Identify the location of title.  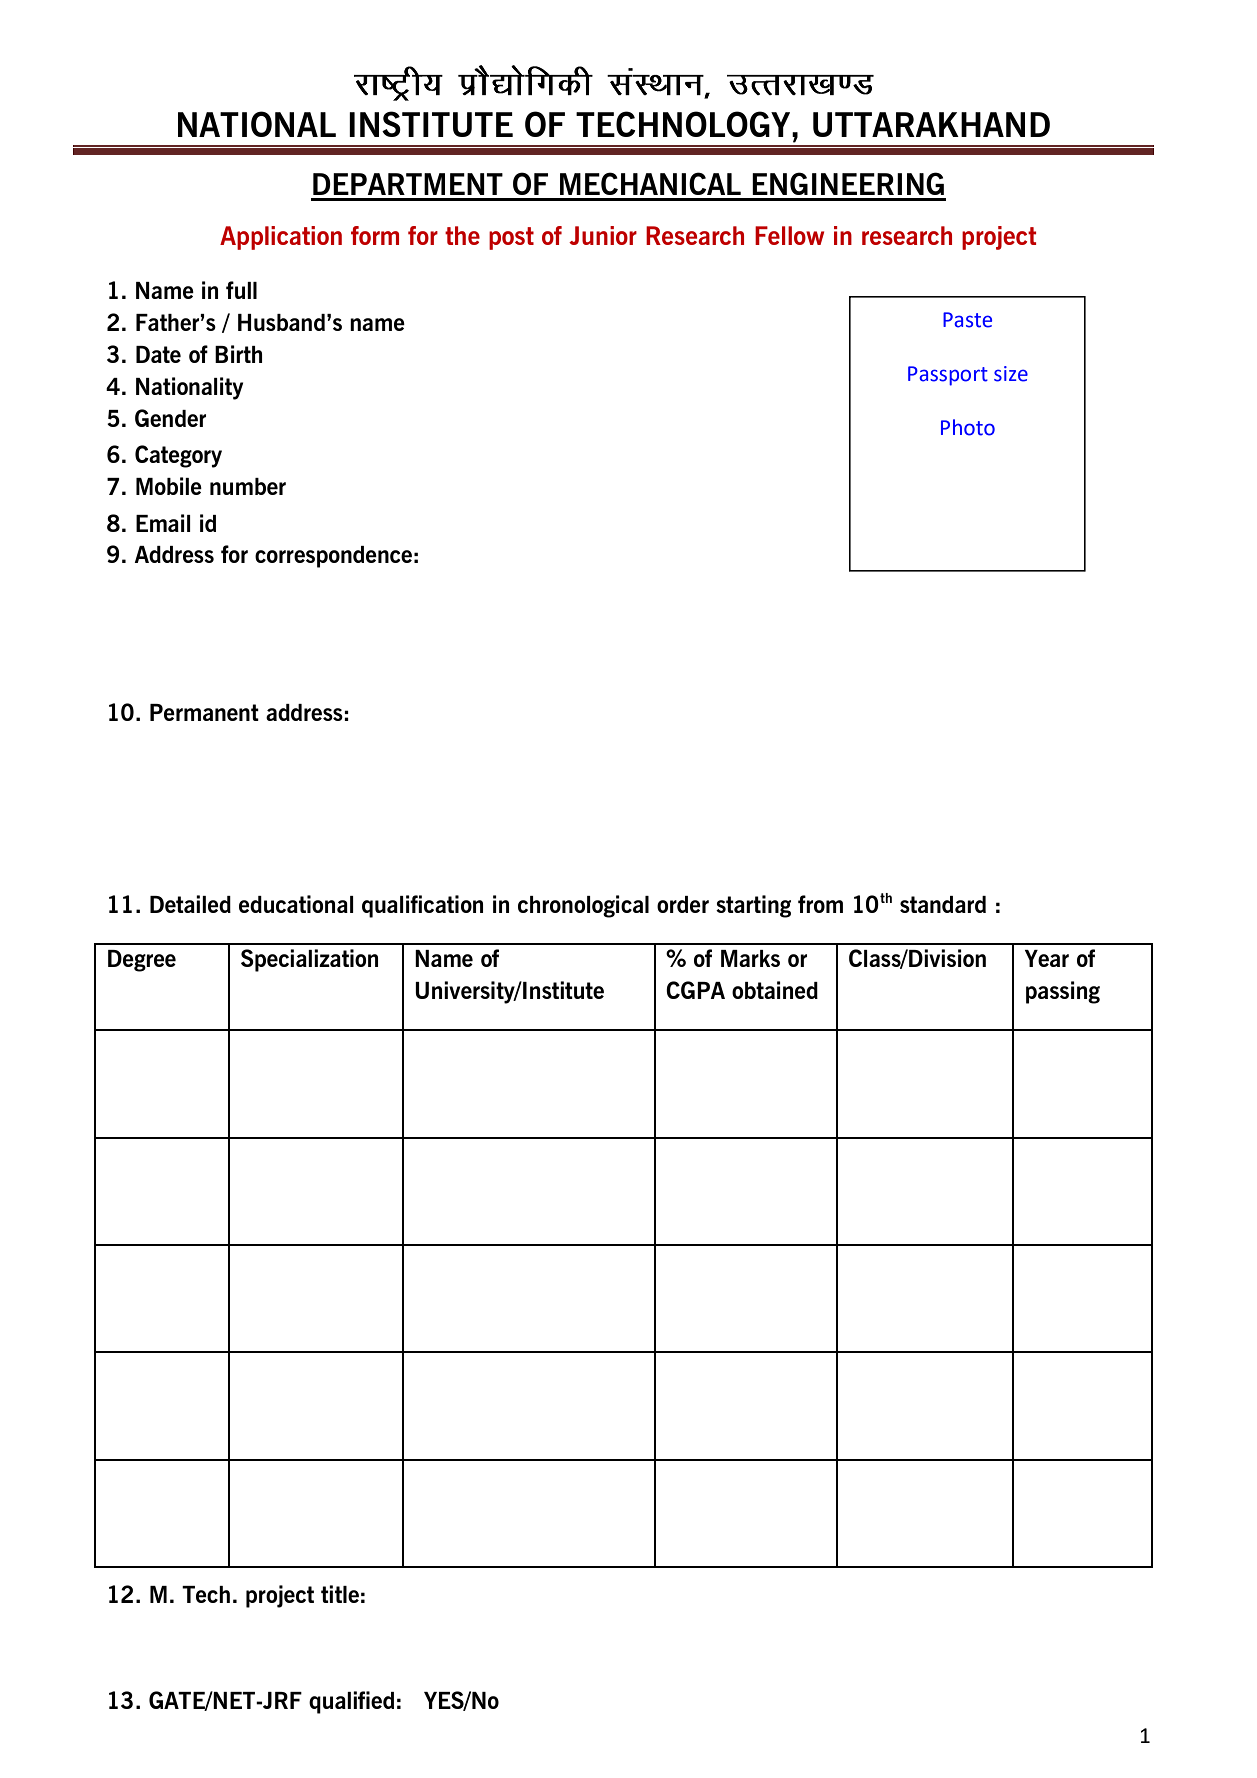
(340, 1594).
